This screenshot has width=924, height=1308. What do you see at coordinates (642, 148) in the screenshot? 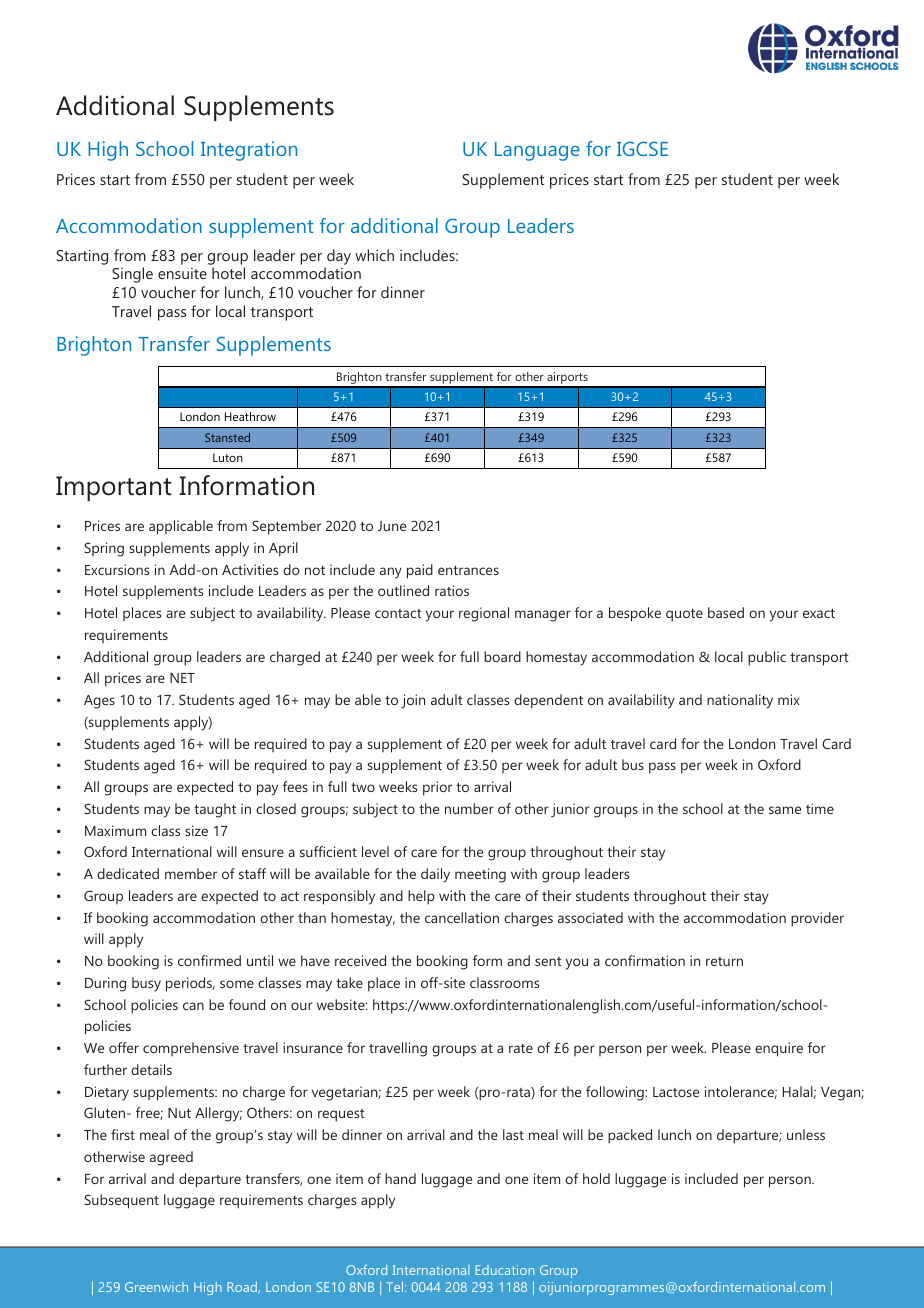
I see `IGCSE` at bounding box center [642, 148].
